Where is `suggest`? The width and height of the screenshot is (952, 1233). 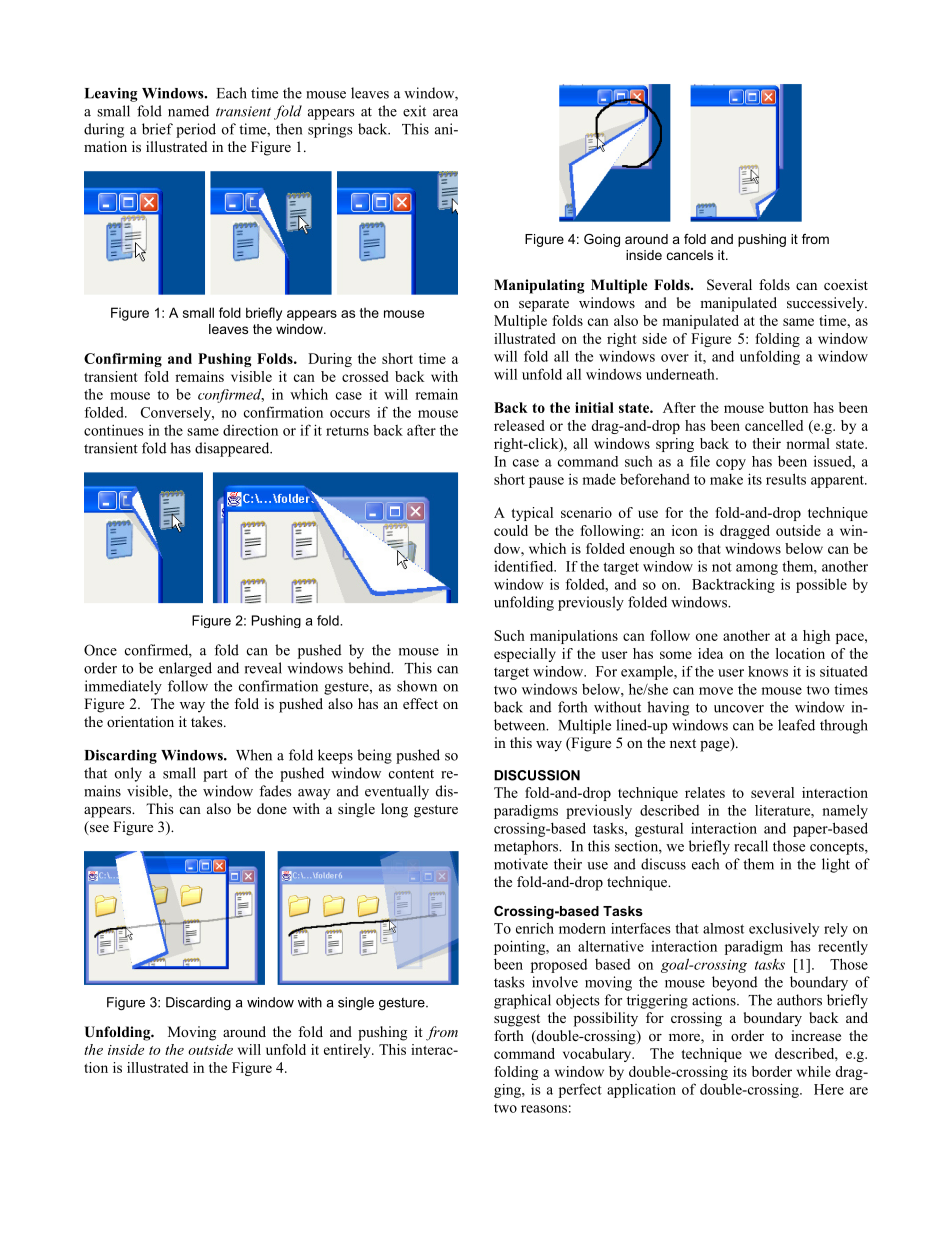
suggest is located at coordinates (517, 1020).
